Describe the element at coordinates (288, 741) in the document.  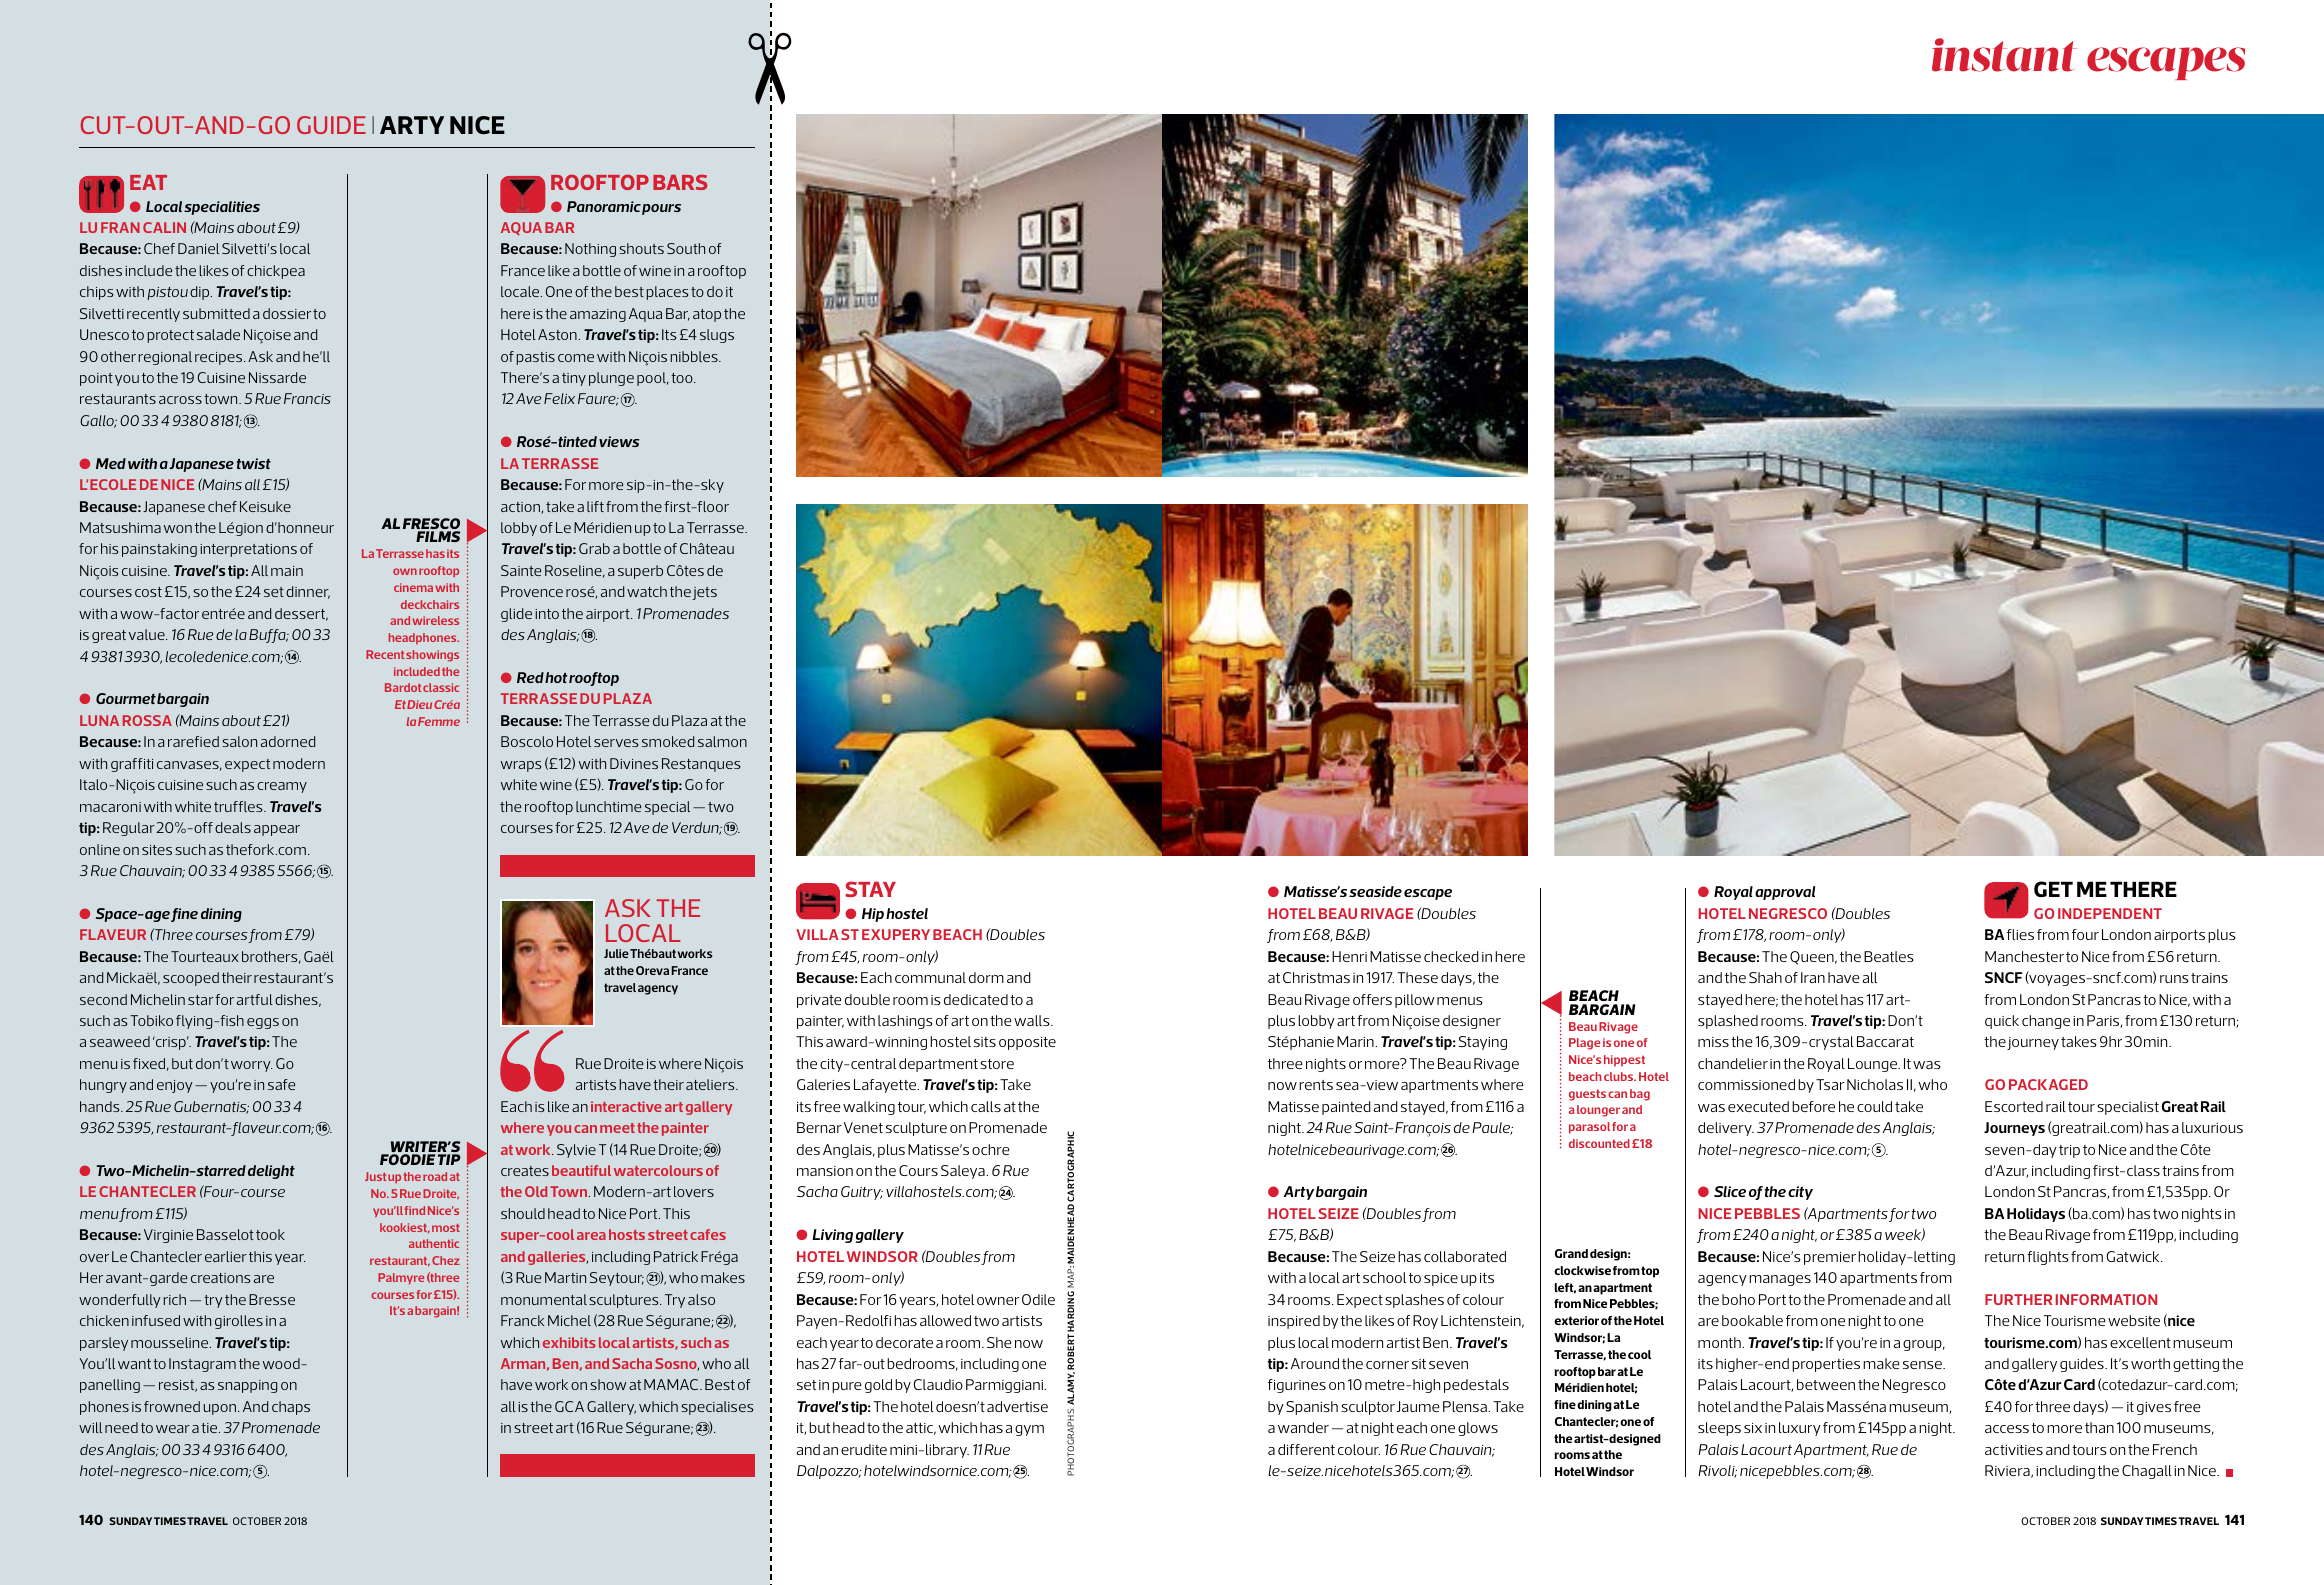
I see `adorned` at that location.
